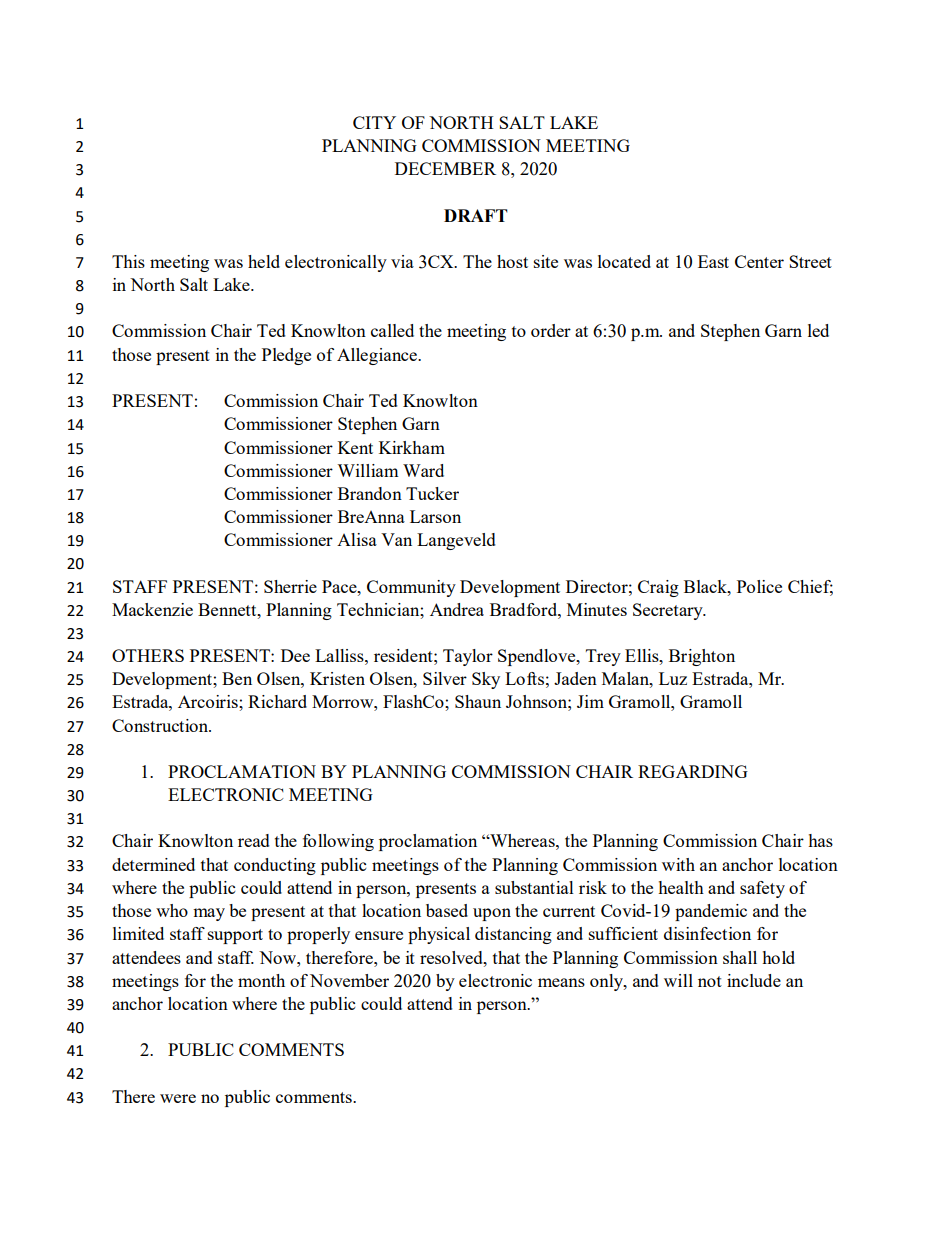  What do you see at coordinates (264, 261) in the page?
I see `held` at bounding box center [264, 261].
